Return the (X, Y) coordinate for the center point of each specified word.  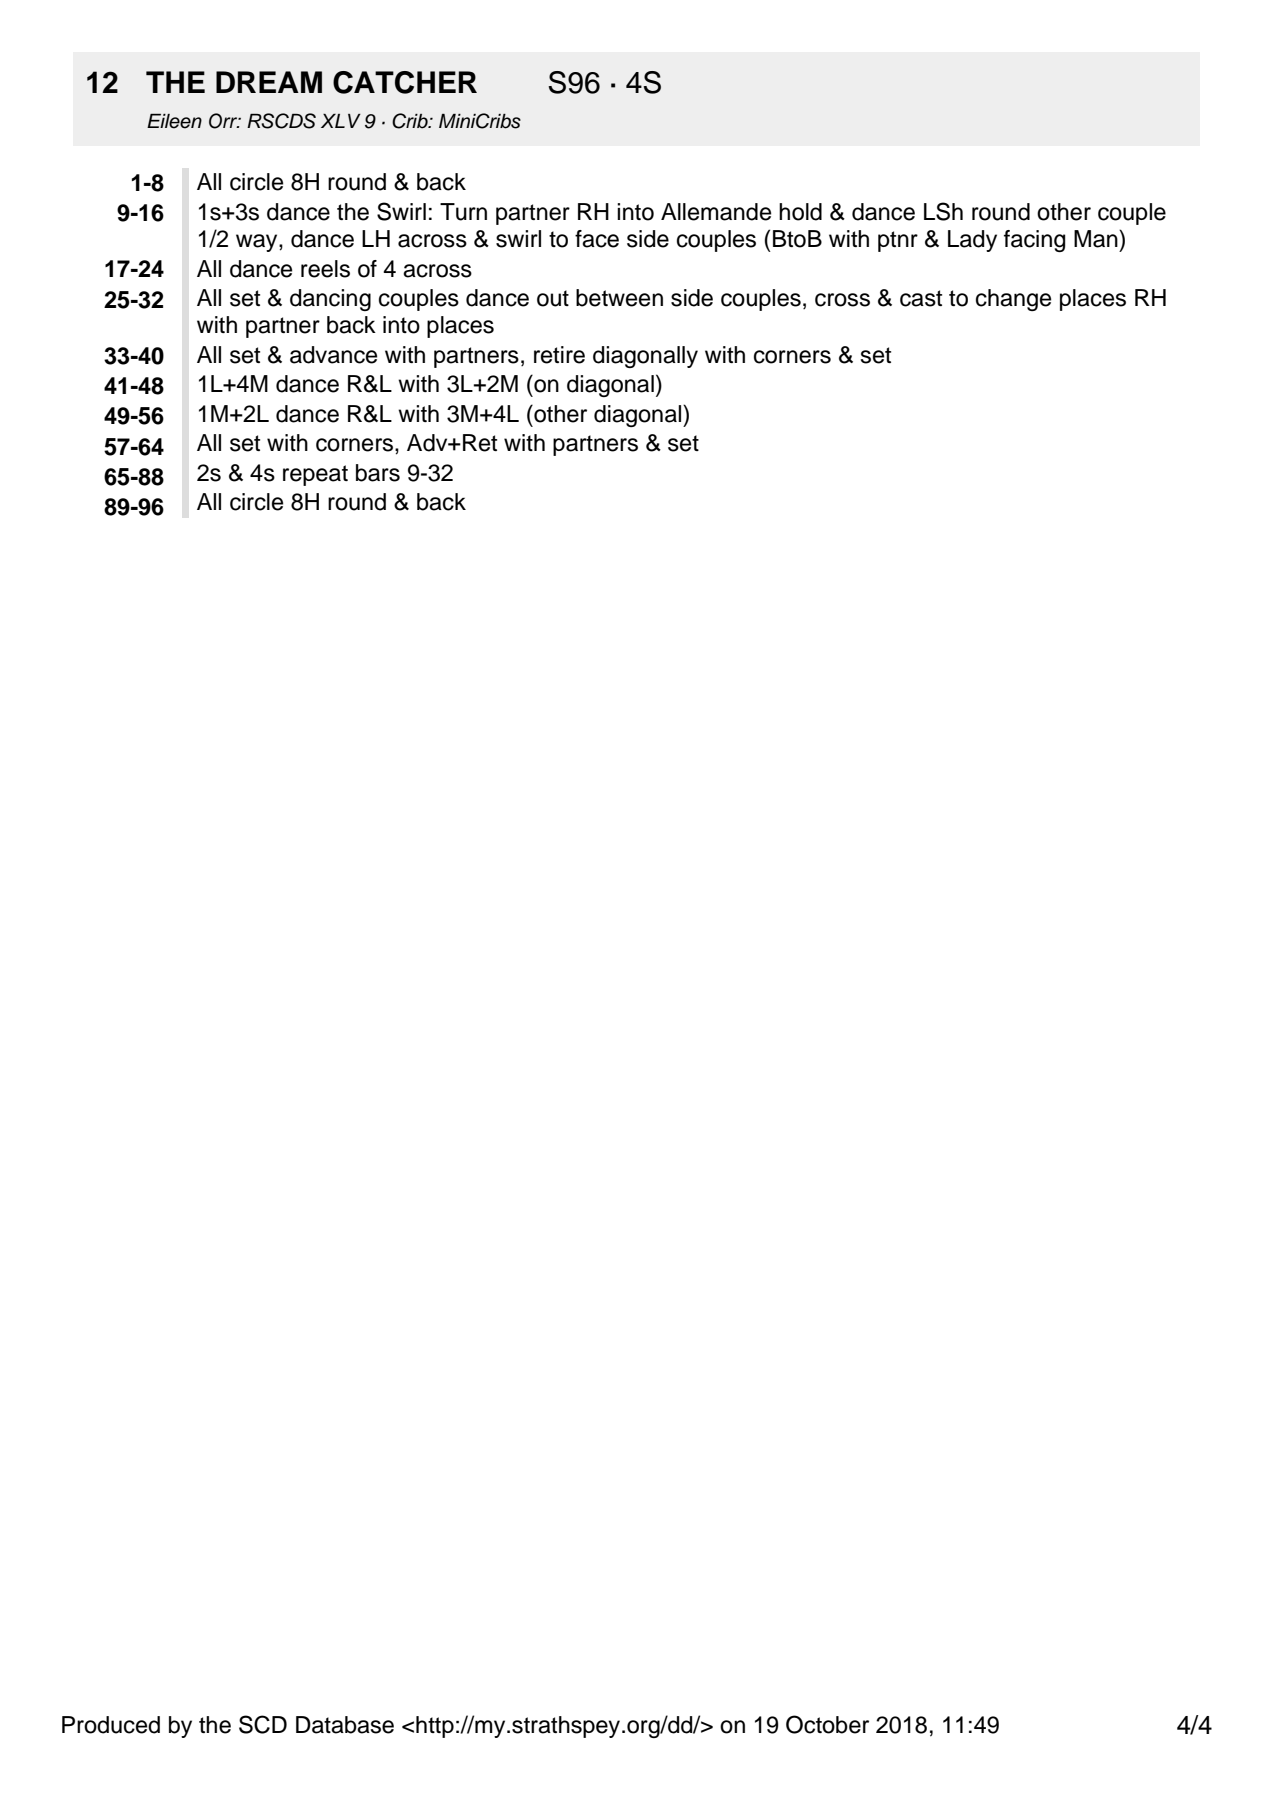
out (553, 298)
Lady (972, 241)
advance (333, 355)
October (827, 1724)
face (597, 239)
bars (378, 473)
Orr (224, 121)
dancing (330, 300)
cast (921, 298)
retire (559, 355)
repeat (315, 475)
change (1013, 300)
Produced (111, 1725)
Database (345, 1725)
